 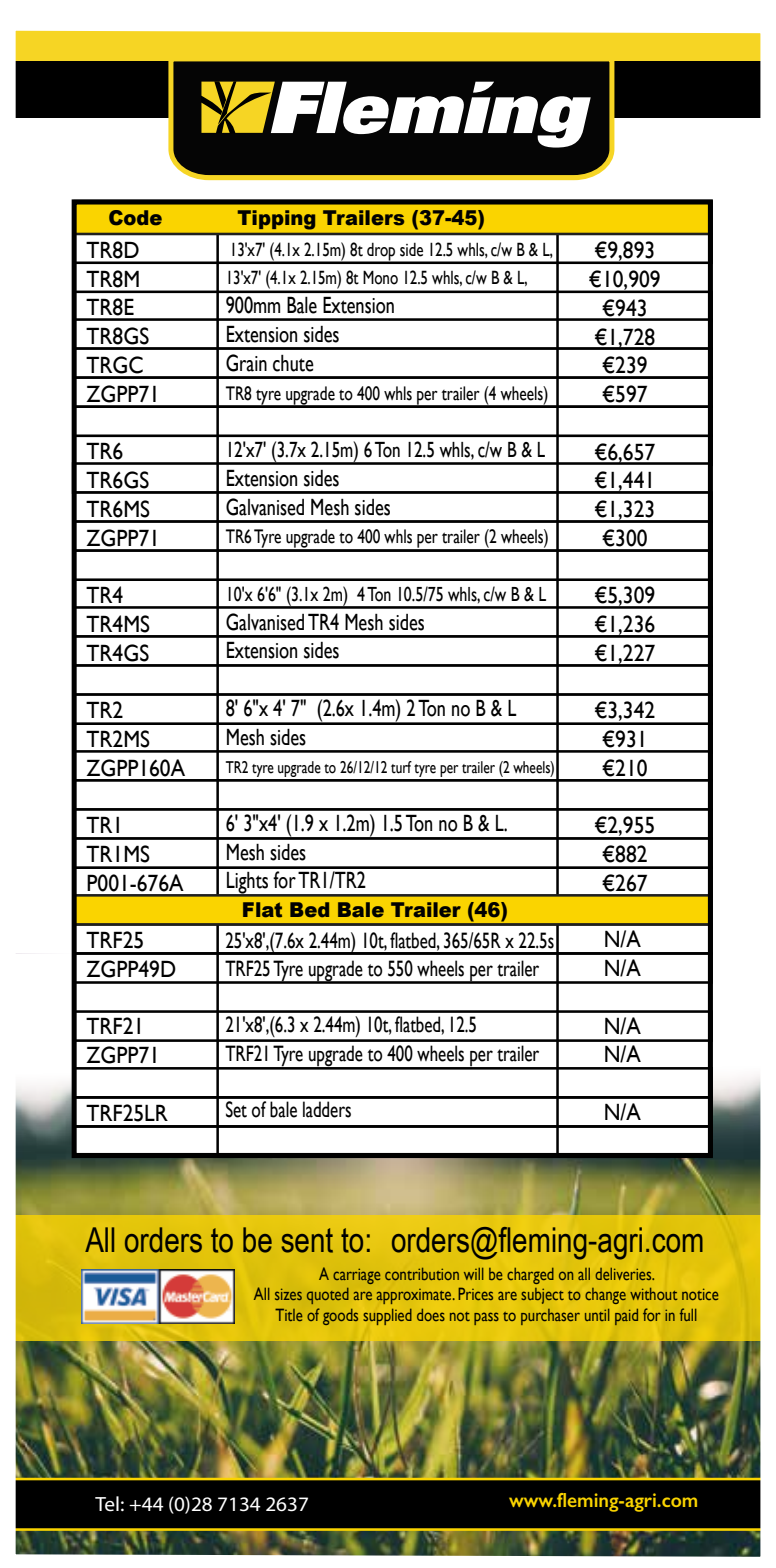 I want to click on deliveries, so click(x=624, y=1274).
